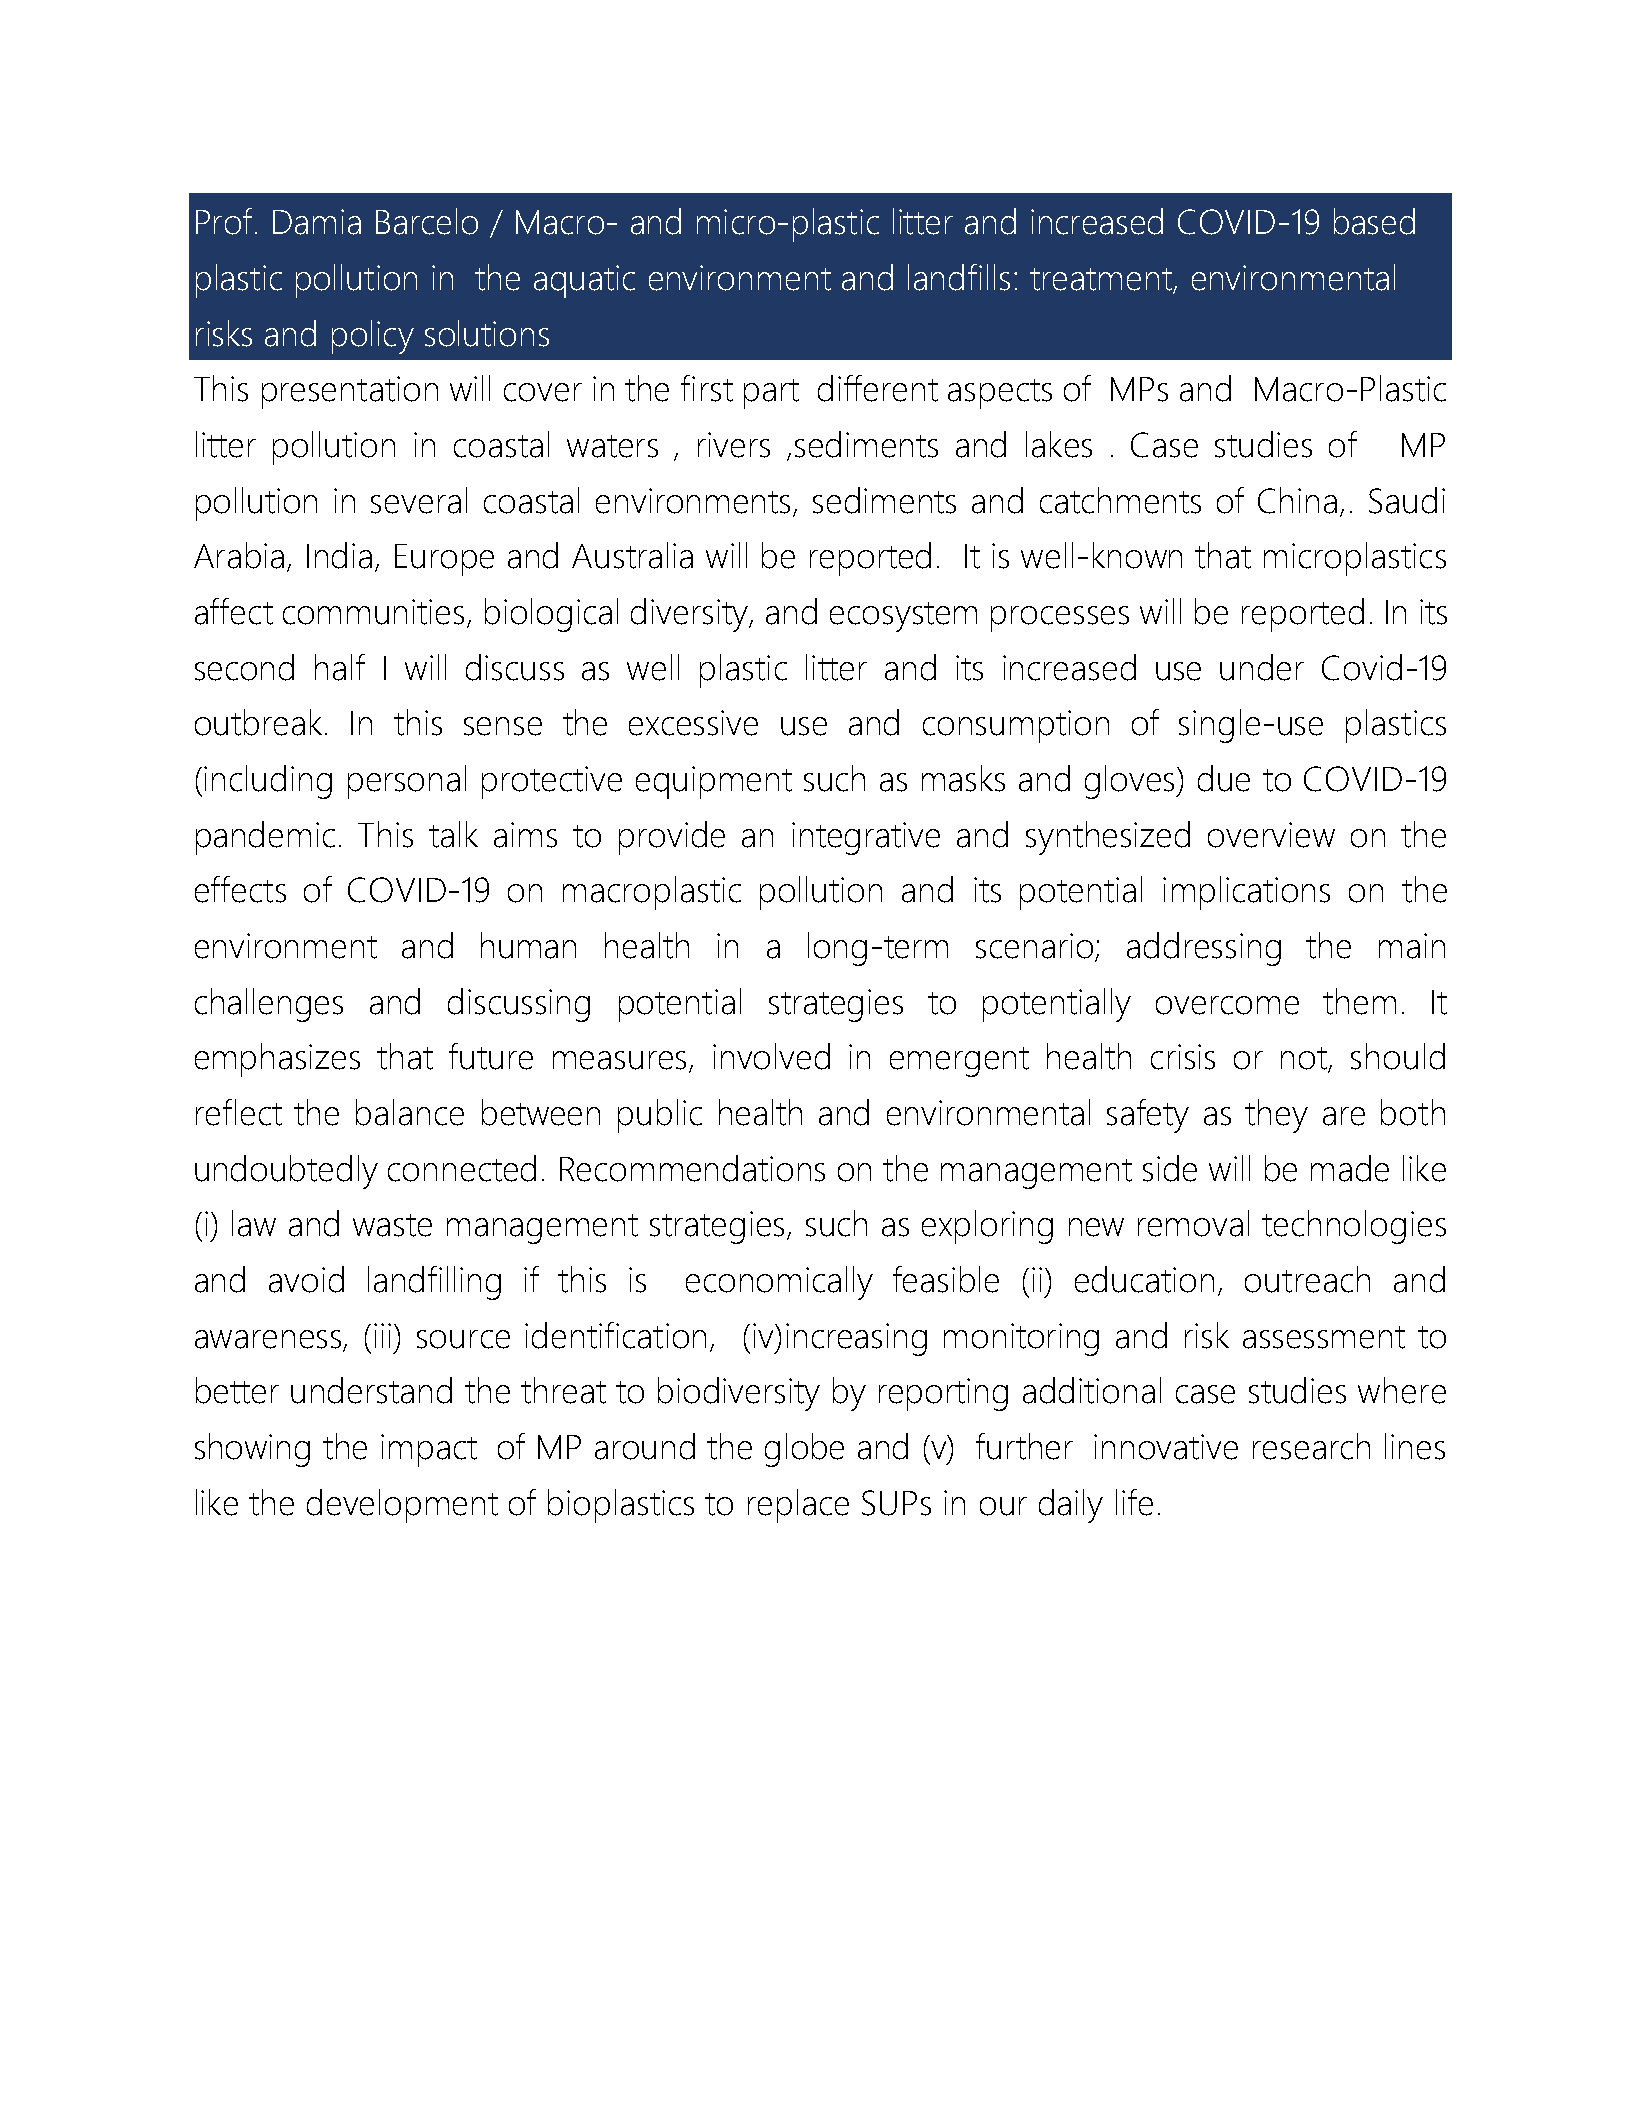 Image resolution: width=1641 pixels, height=2124 pixels. What do you see at coordinates (1297, 500) in the page?
I see `China` at bounding box center [1297, 500].
